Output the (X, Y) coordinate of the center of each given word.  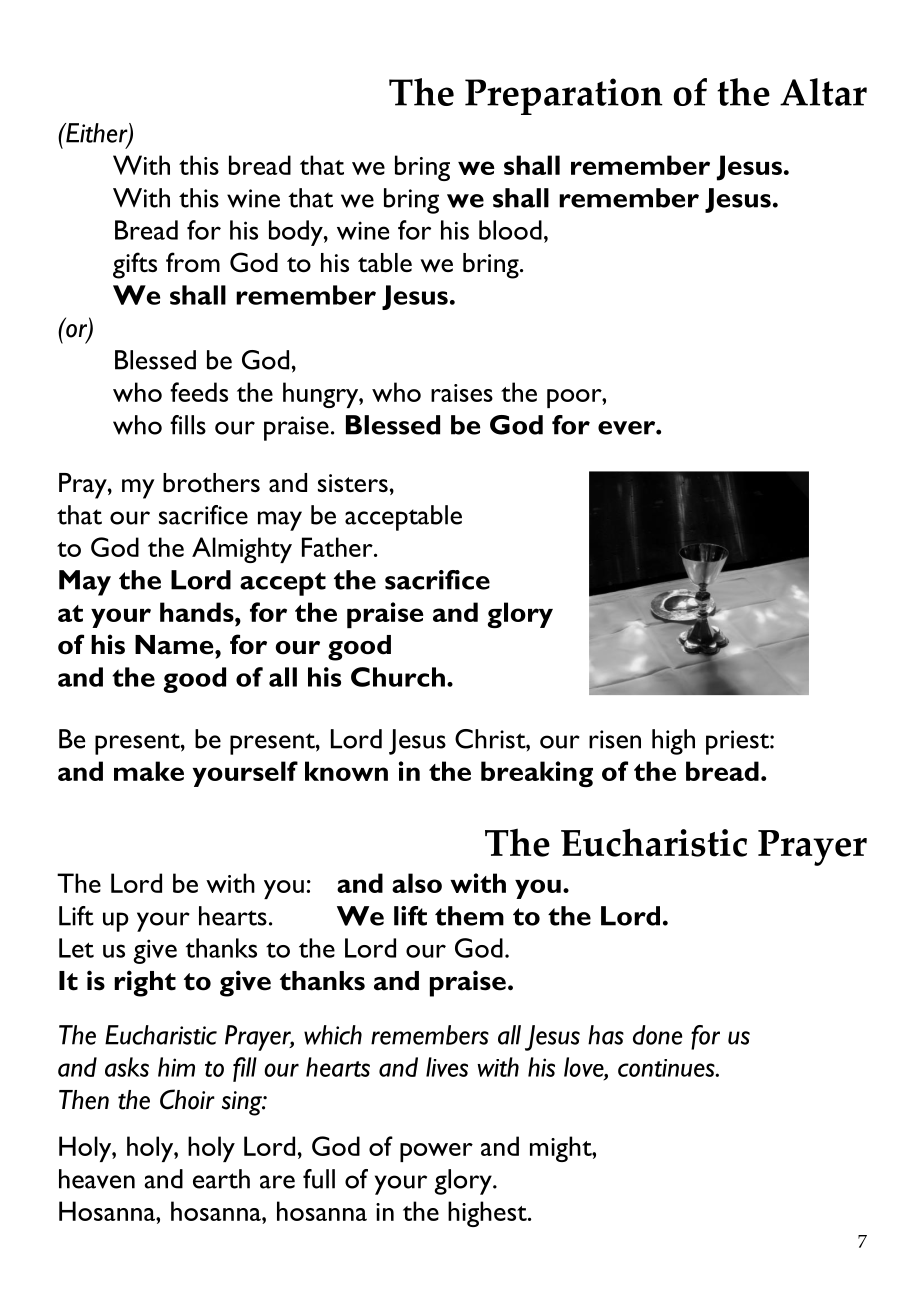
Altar (823, 92)
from (193, 262)
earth (221, 1179)
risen (615, 739)
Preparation (564, 96)
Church (398, 677)
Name (175, 645)
